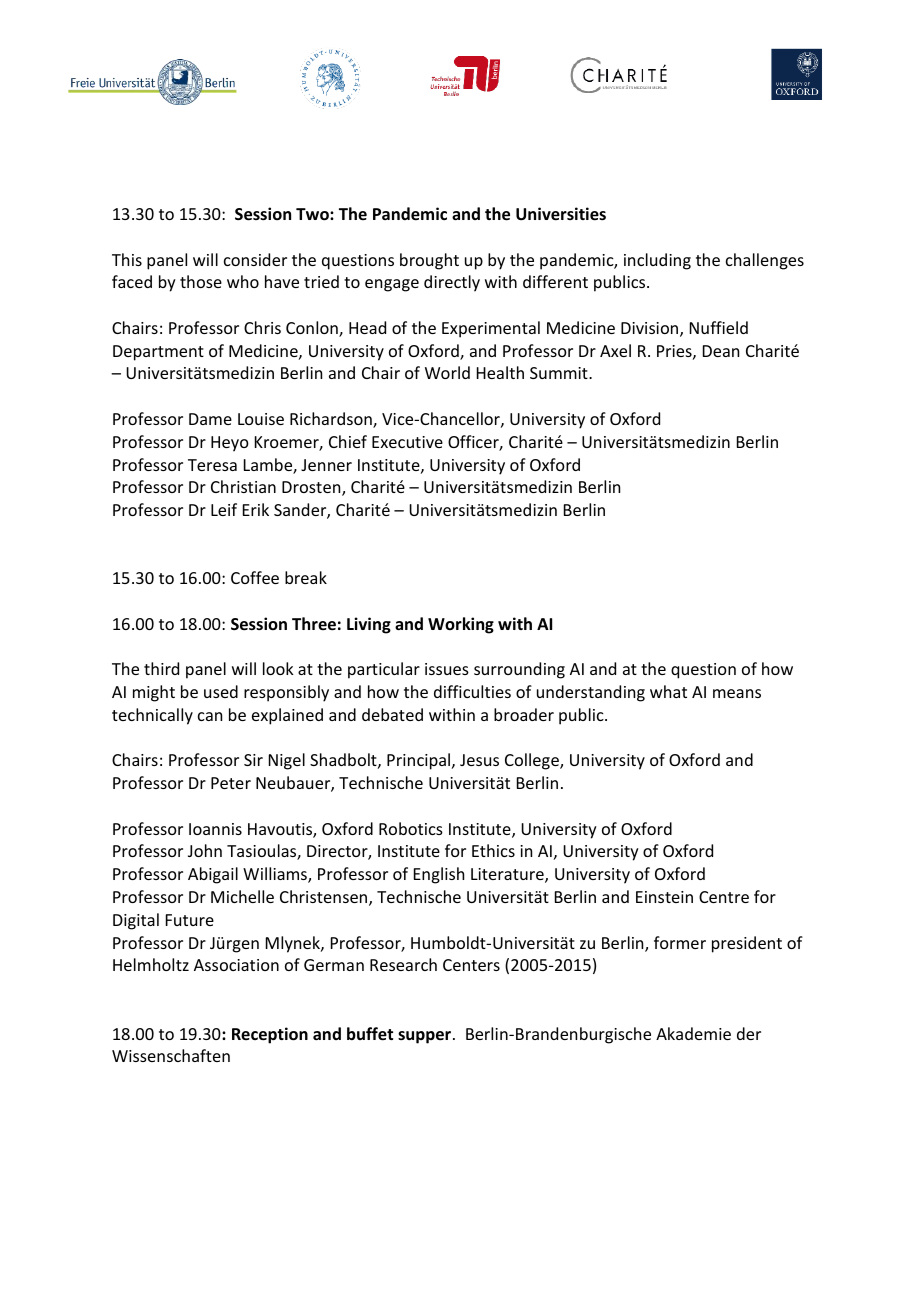 The width and height of the screenshot is (924, 1308). I want to click on consider, so click(255, 259).
